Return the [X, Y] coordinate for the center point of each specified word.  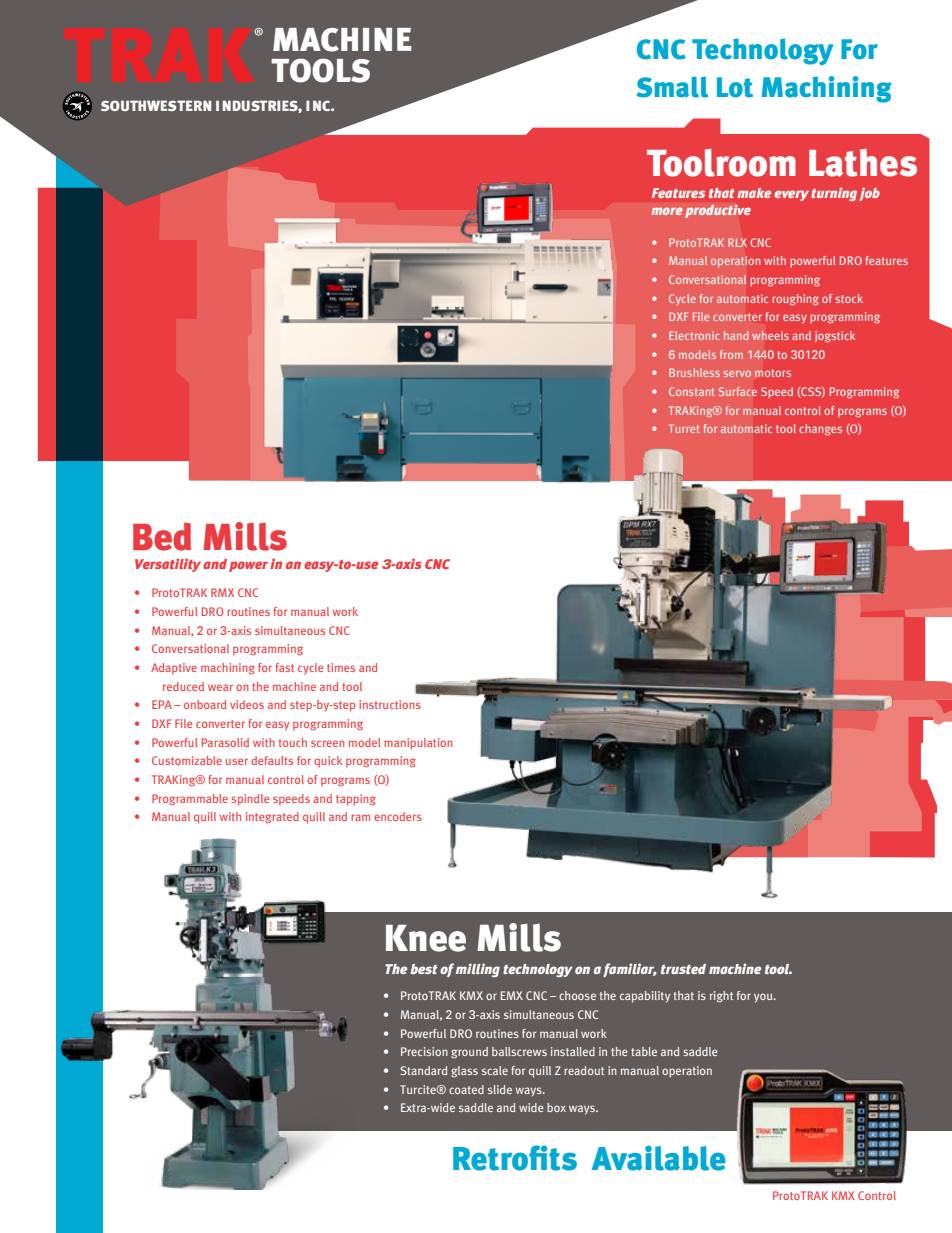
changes [820, 429]
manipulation [418, 744]
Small [672, 87]
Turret [684, 428]
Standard [423, 1070]
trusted [683, 969]
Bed [162, 537]
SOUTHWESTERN [156, 105]
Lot [735, 87]
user [237, 761]
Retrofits [515, 1158]
